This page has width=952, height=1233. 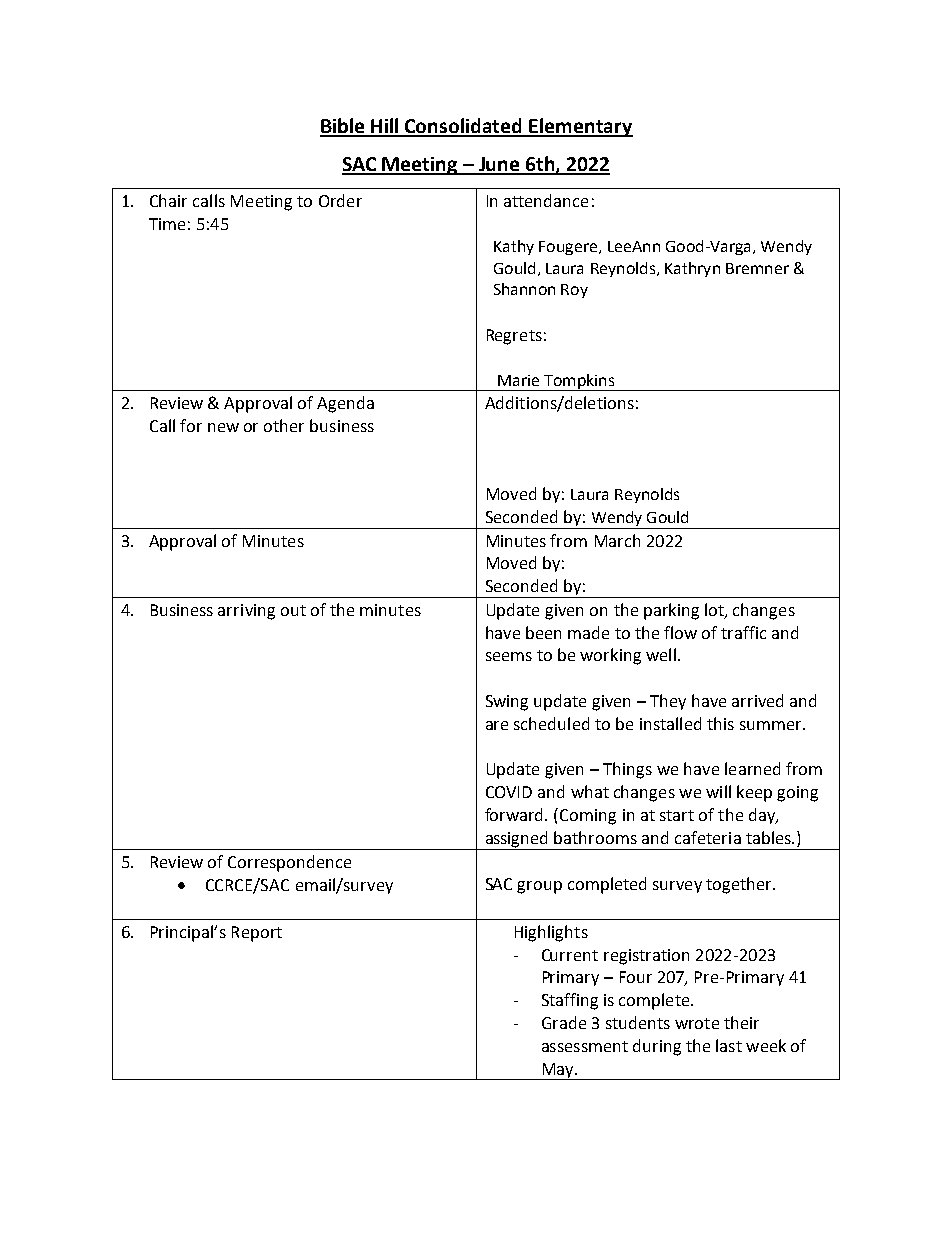 I want to click on Tompkins, so click(x=579, y=382).
